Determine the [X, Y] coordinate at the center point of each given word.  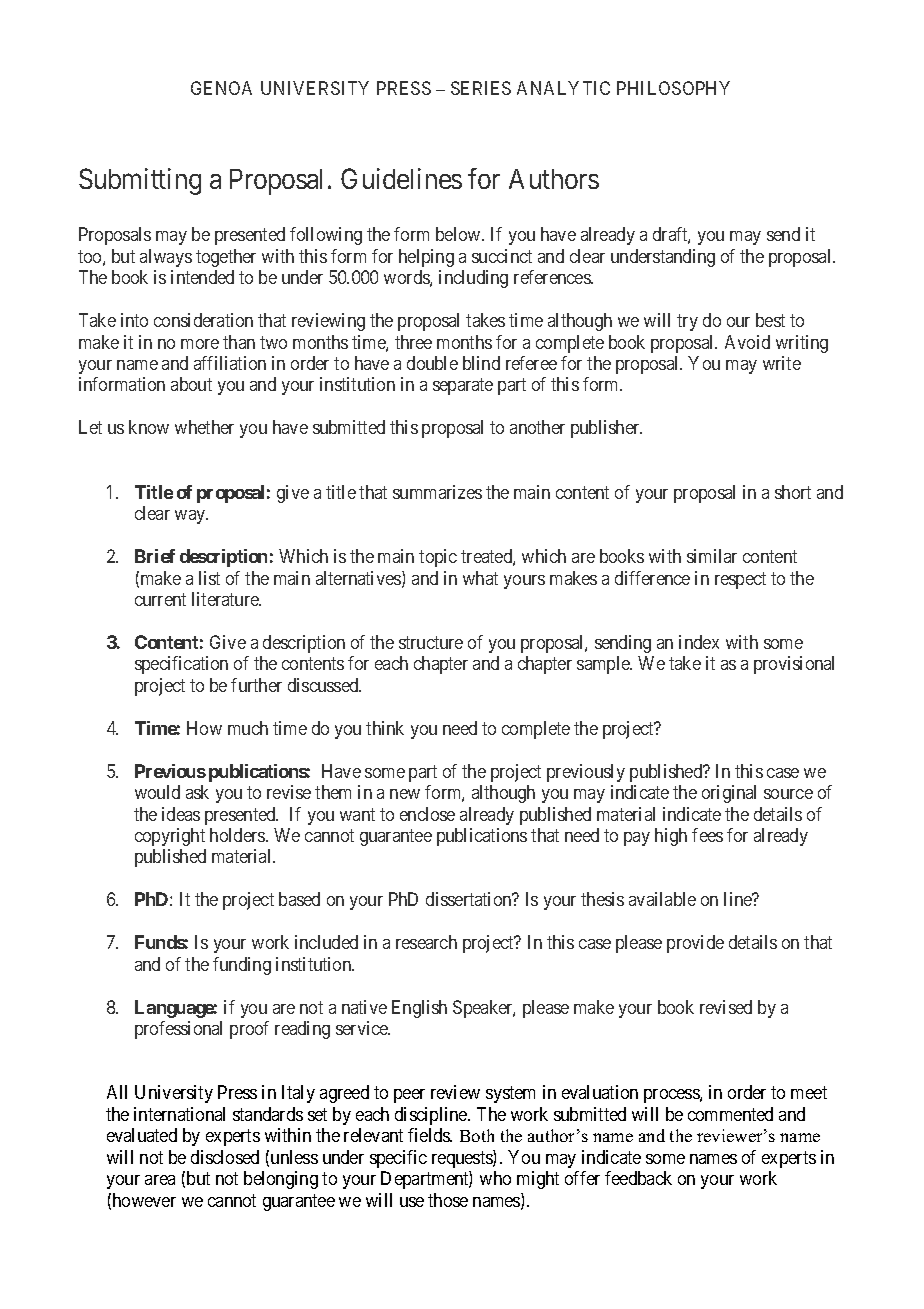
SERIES [481, 88]
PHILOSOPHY [673, 88]
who [495, 1178]
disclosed [225, 1157]
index [699, 642]
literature [226, 599]
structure [431, 642]
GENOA [221, 88]
